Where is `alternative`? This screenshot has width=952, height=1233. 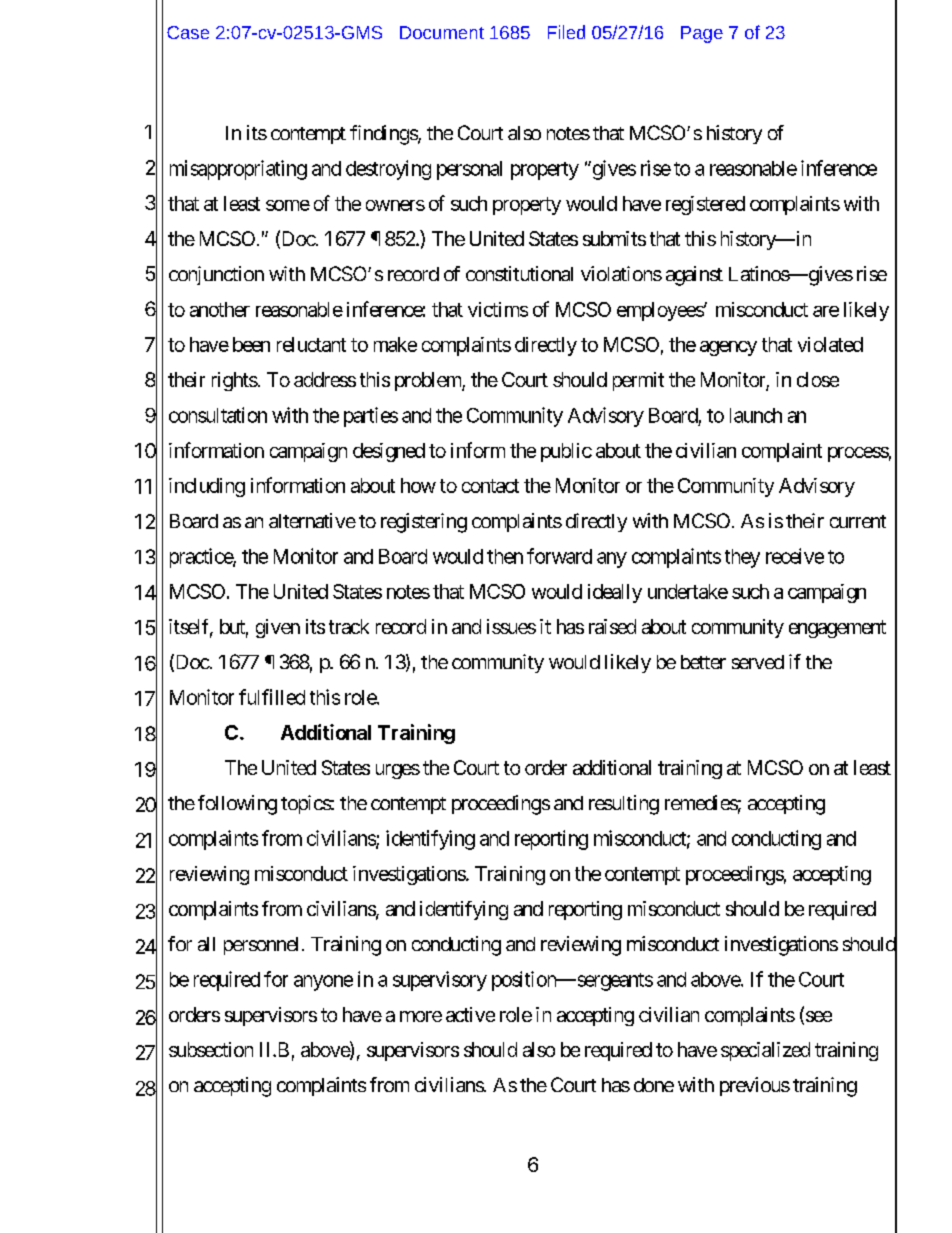
alternative is located at coordinates (312, 520).
